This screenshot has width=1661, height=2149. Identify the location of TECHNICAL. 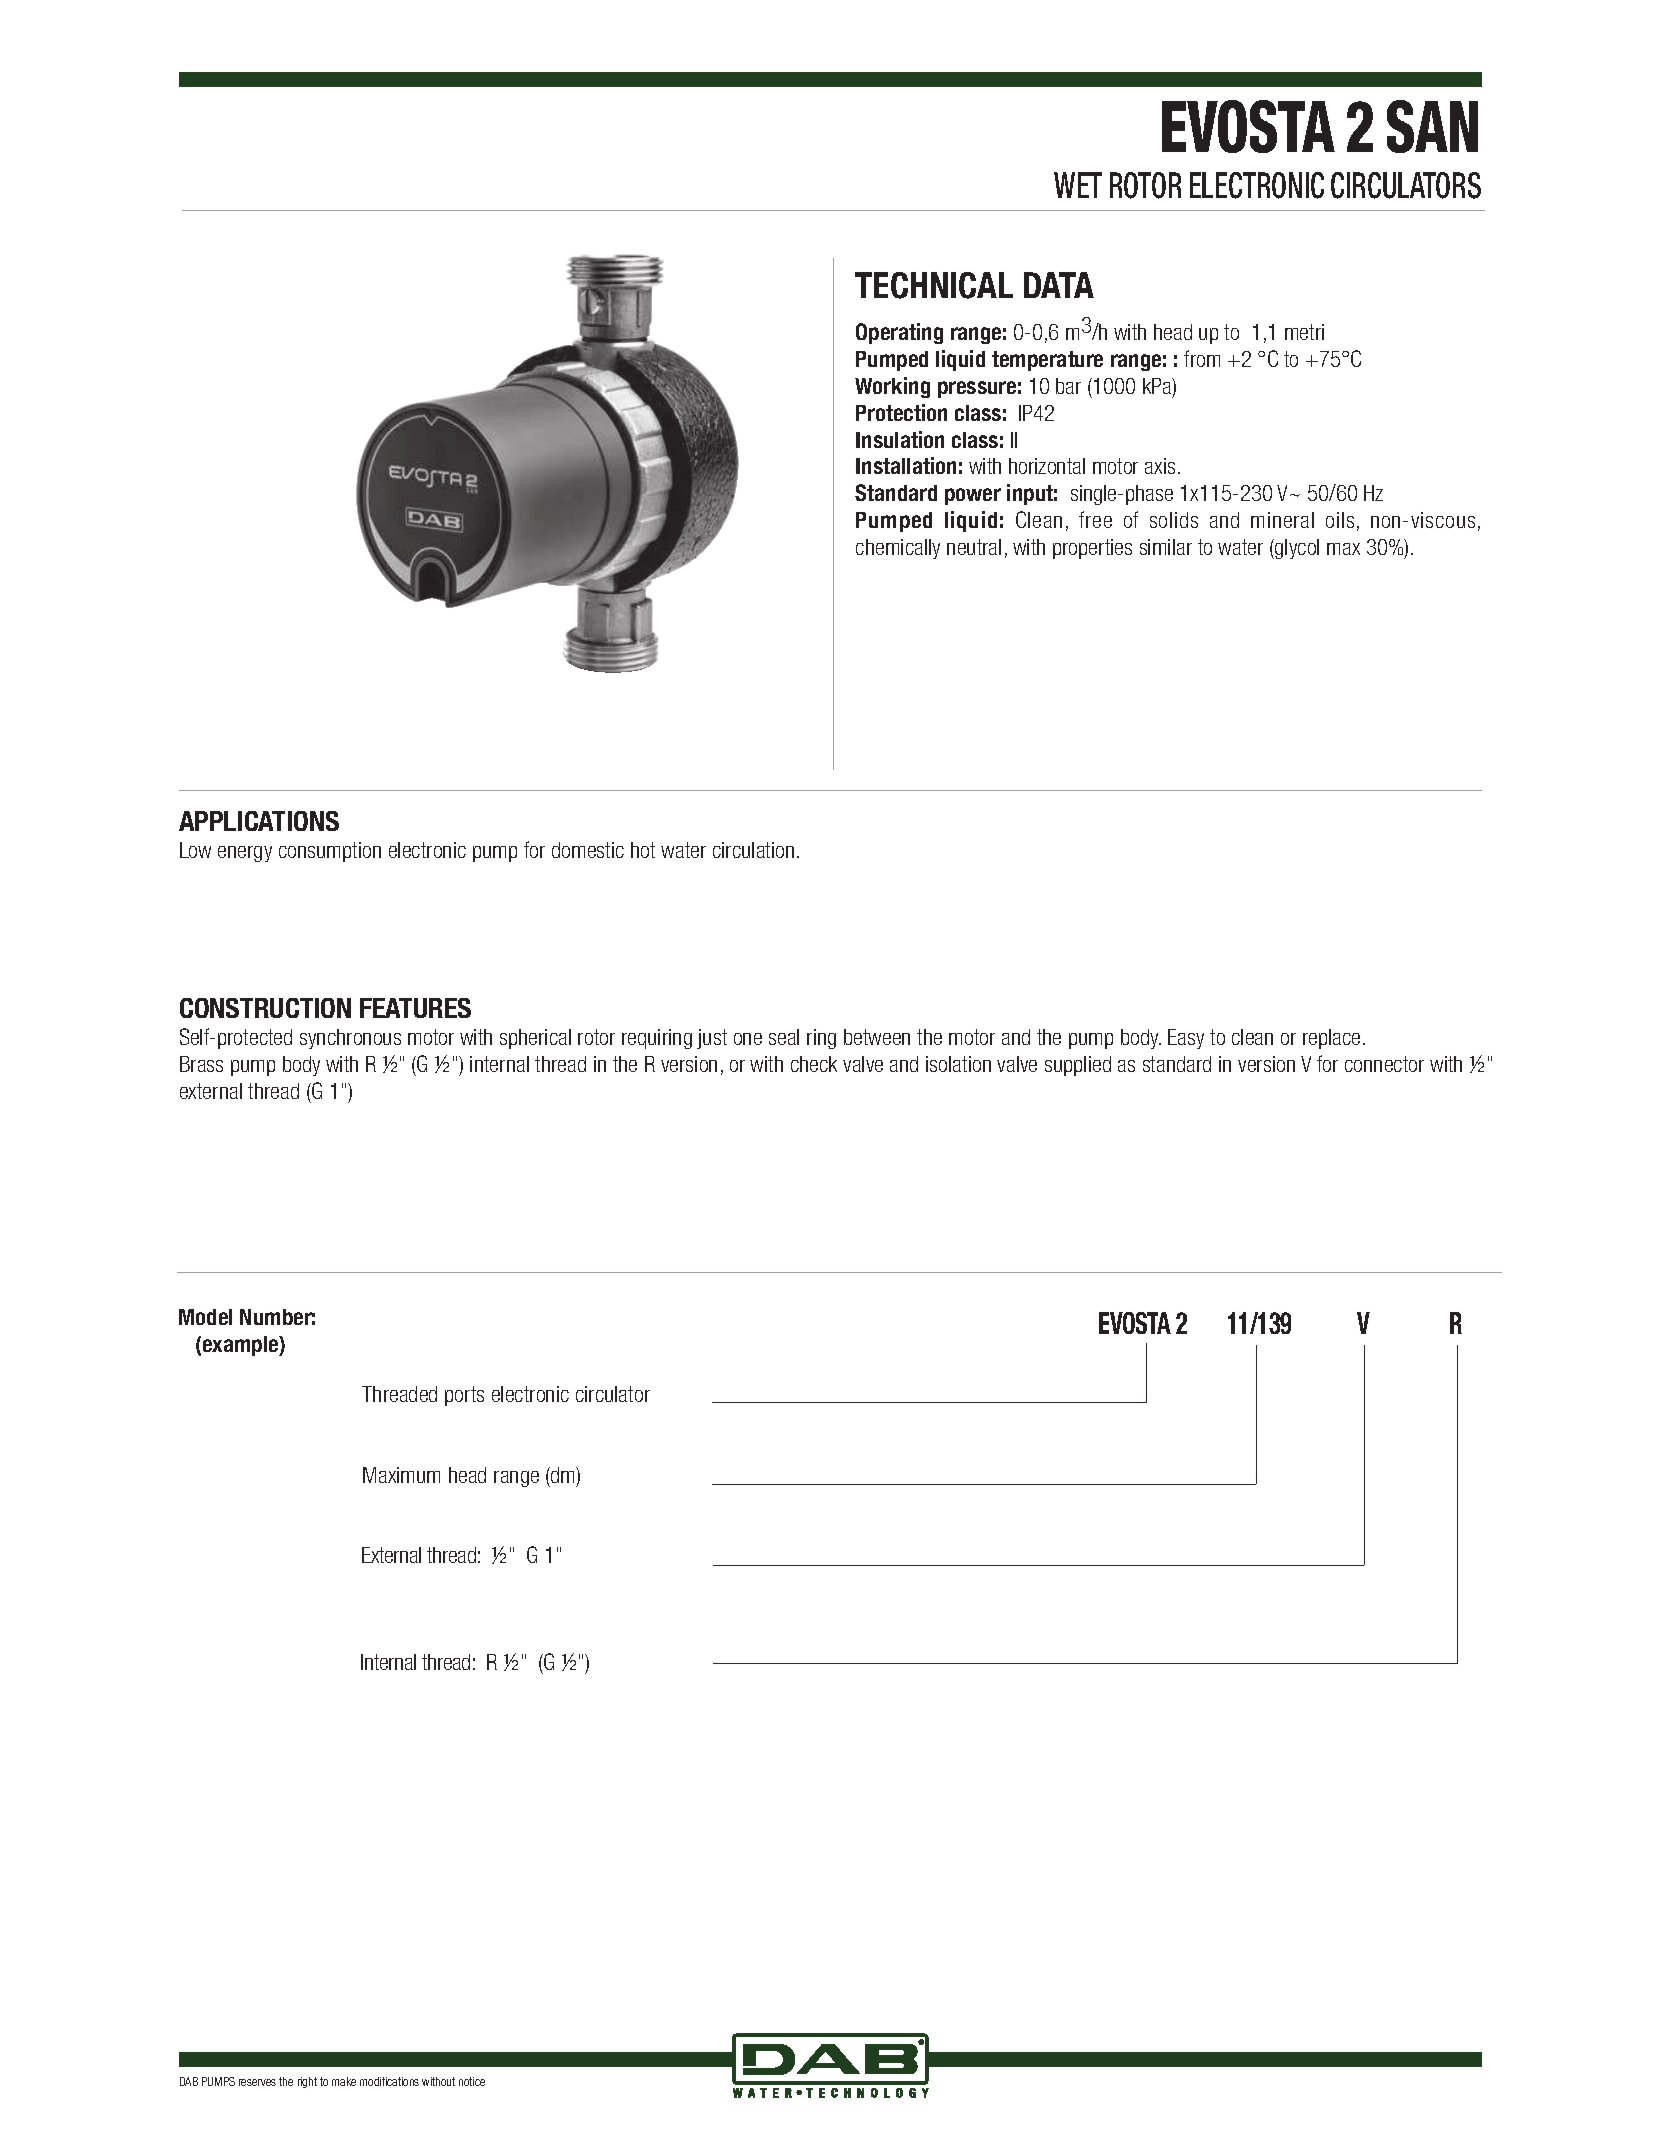
(934, 285).
